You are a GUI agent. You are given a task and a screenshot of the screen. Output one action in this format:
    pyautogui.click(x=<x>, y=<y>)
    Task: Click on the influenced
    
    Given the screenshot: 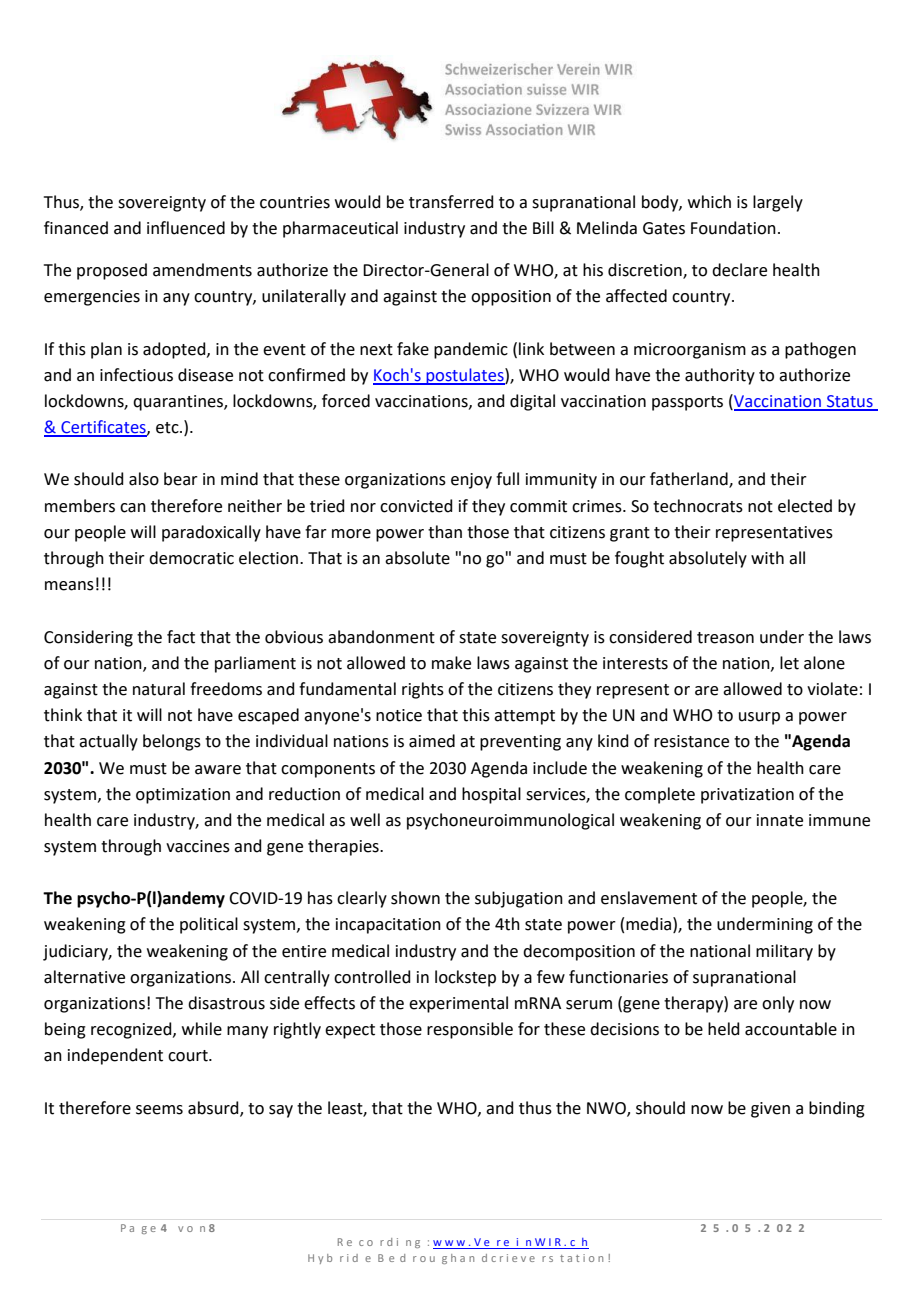 What is the action you would take?
    pyautogui.click(x=186, y=228)
